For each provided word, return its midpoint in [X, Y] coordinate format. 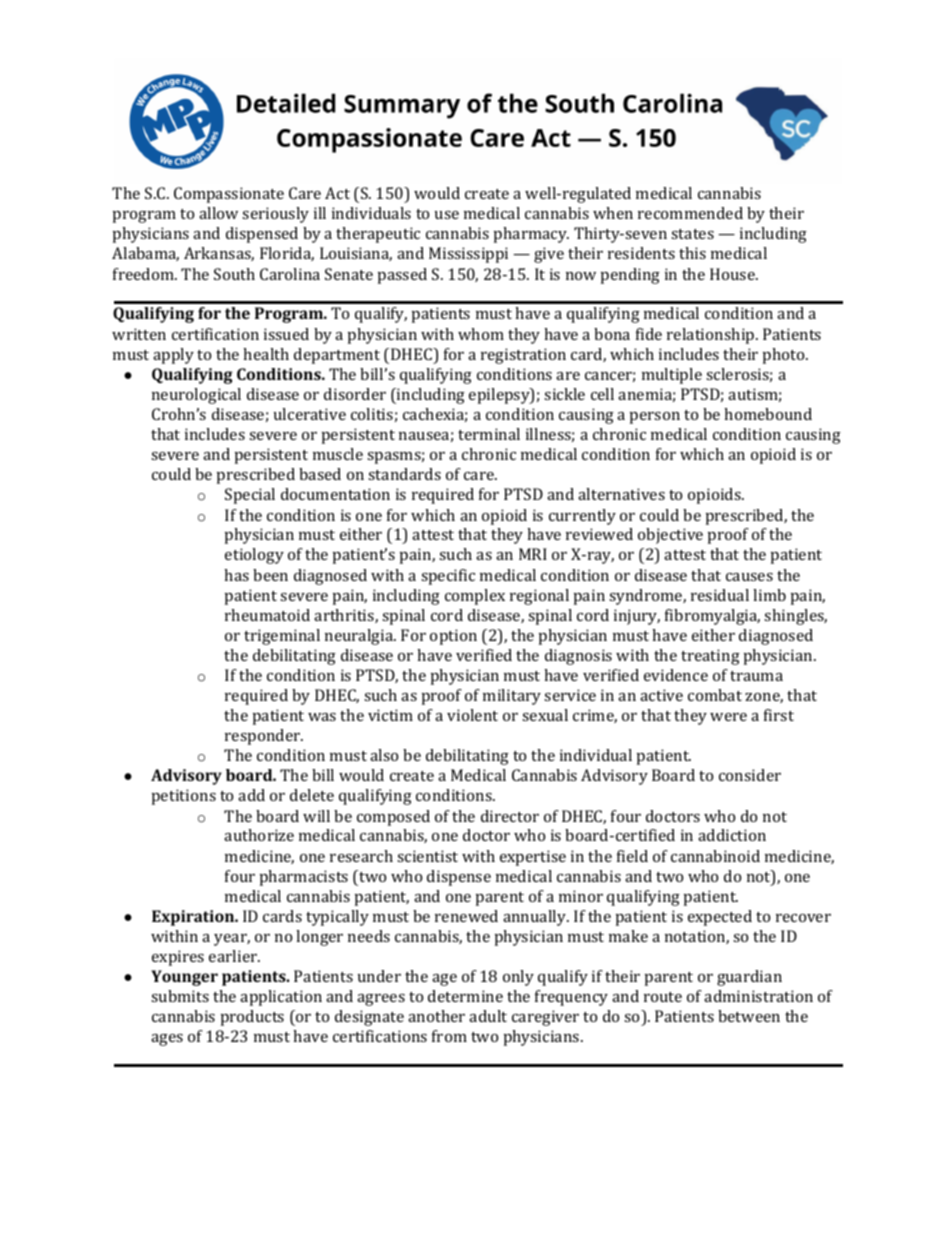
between [749, 1016]
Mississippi [468, 255]
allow [218, 213]
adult [488, 1016]
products [252, 1018]
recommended [690, 213]
